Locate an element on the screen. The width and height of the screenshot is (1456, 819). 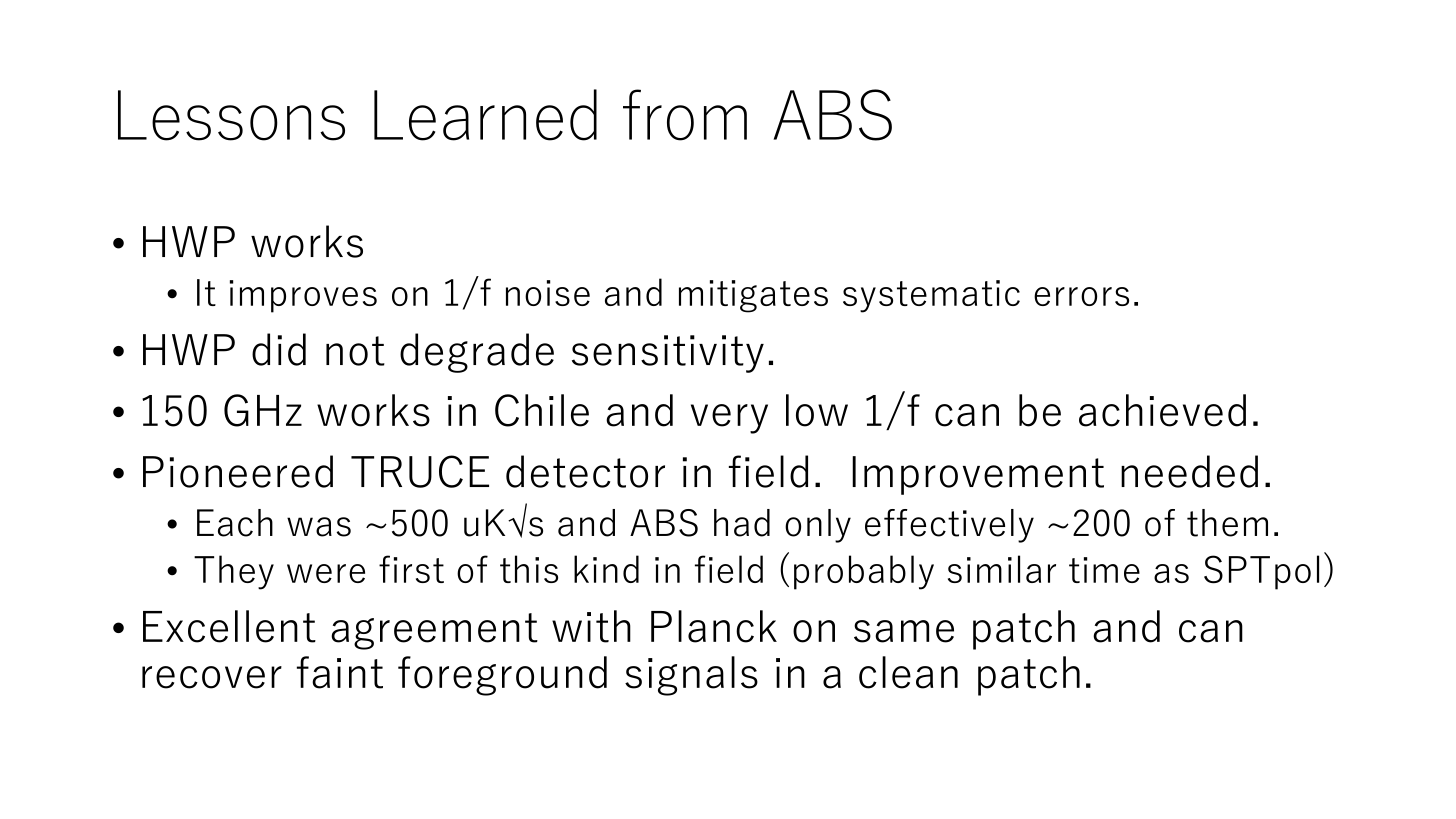
was is located at coordinates (319, 527).
